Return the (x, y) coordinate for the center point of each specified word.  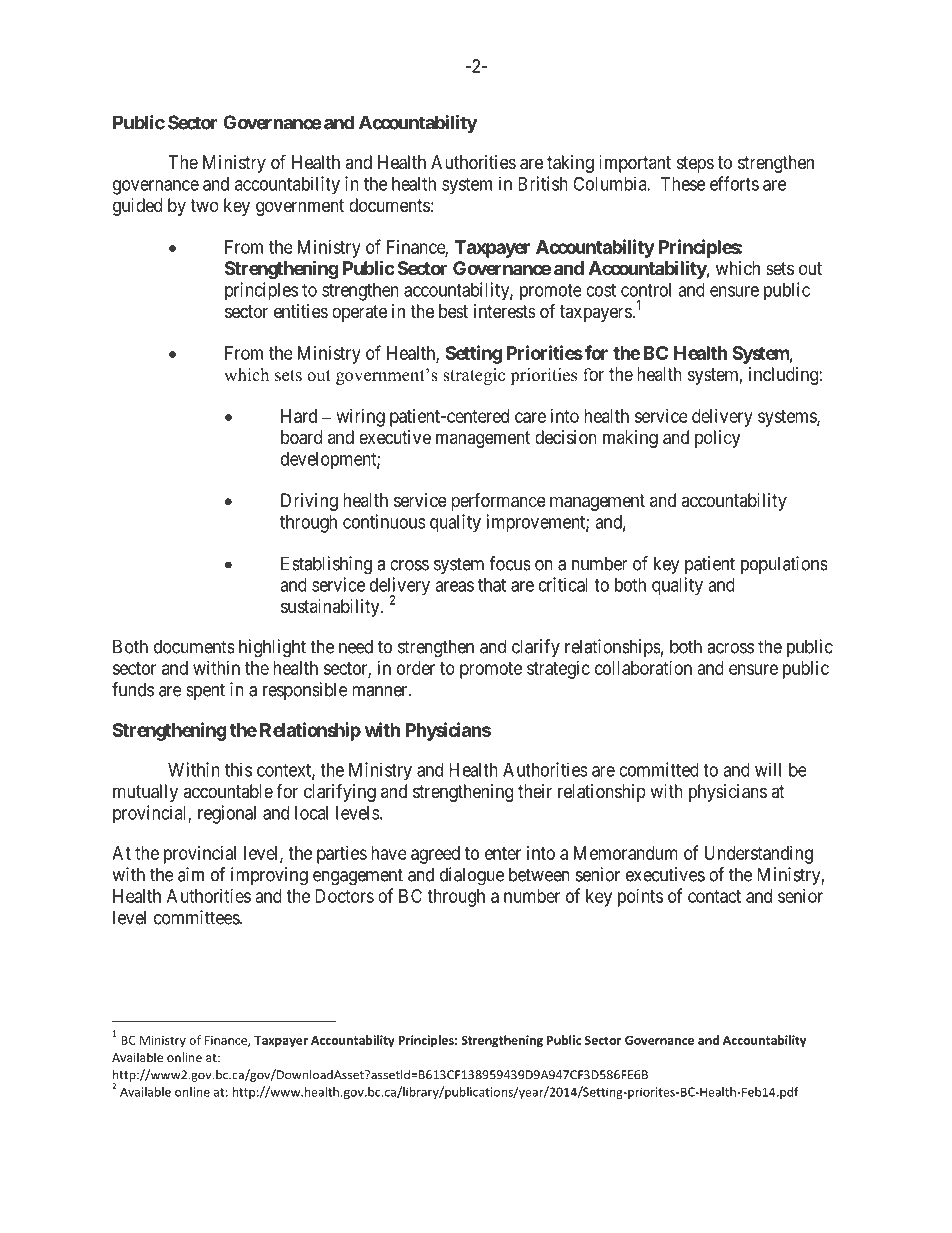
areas (454, 586)
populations (784, 565)
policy (717, 439)
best (453, 311)
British (543, 183)
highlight (272, 648)
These (683, 184)
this (238, 769)
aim (191, 874)
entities (301, 311)
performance (498, 502)
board (301, 437)
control (646, 290)
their (535, 791)
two (204, 205)
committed (659, 769)
